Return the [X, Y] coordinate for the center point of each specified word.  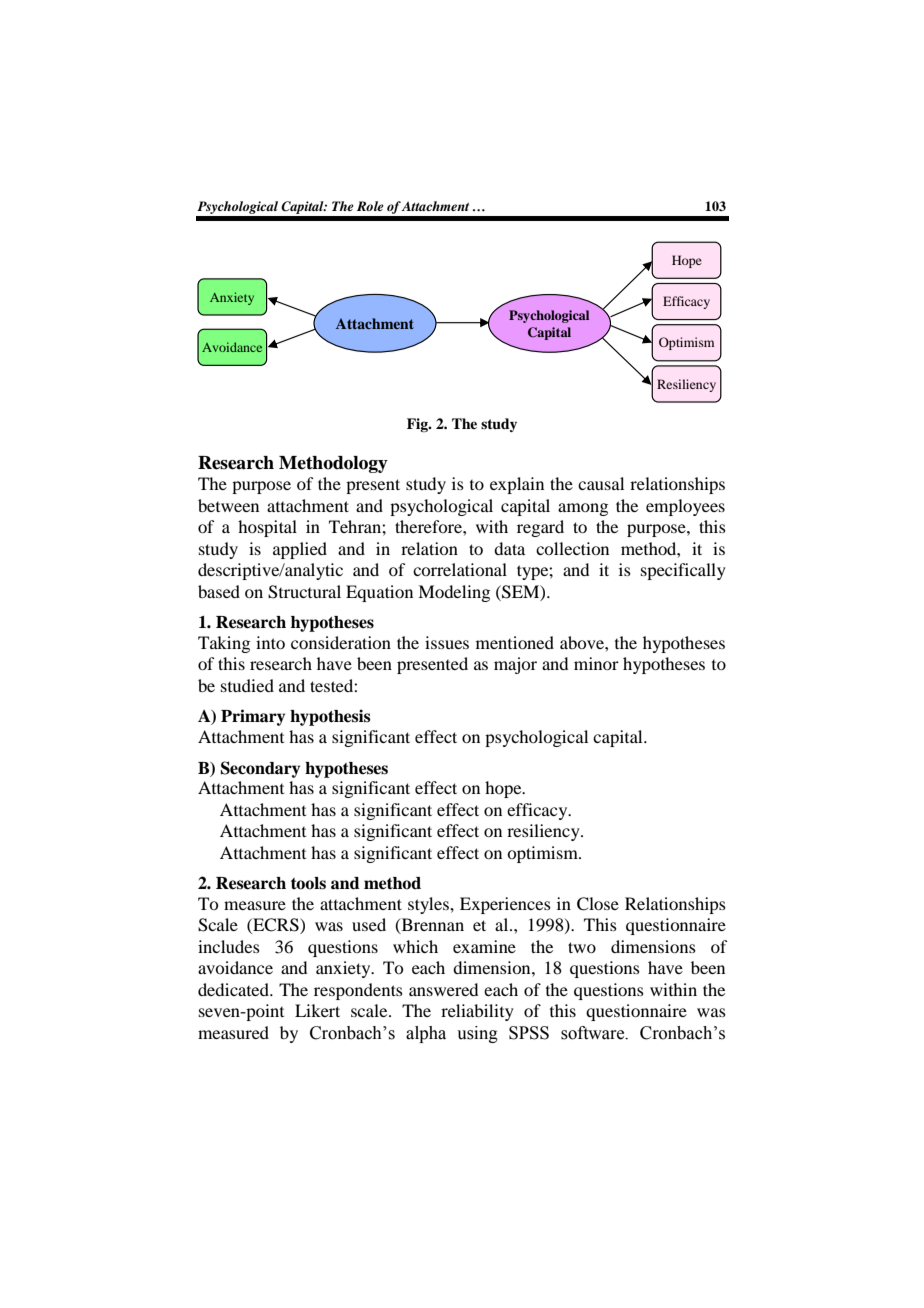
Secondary [260, 769]
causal [601, 483]
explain [517, 485]
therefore [429, 526]
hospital [267, 528]
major [515, 665]
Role [370, 206]
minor [596, 663]
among [583, 509]
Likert [317, 1010]
